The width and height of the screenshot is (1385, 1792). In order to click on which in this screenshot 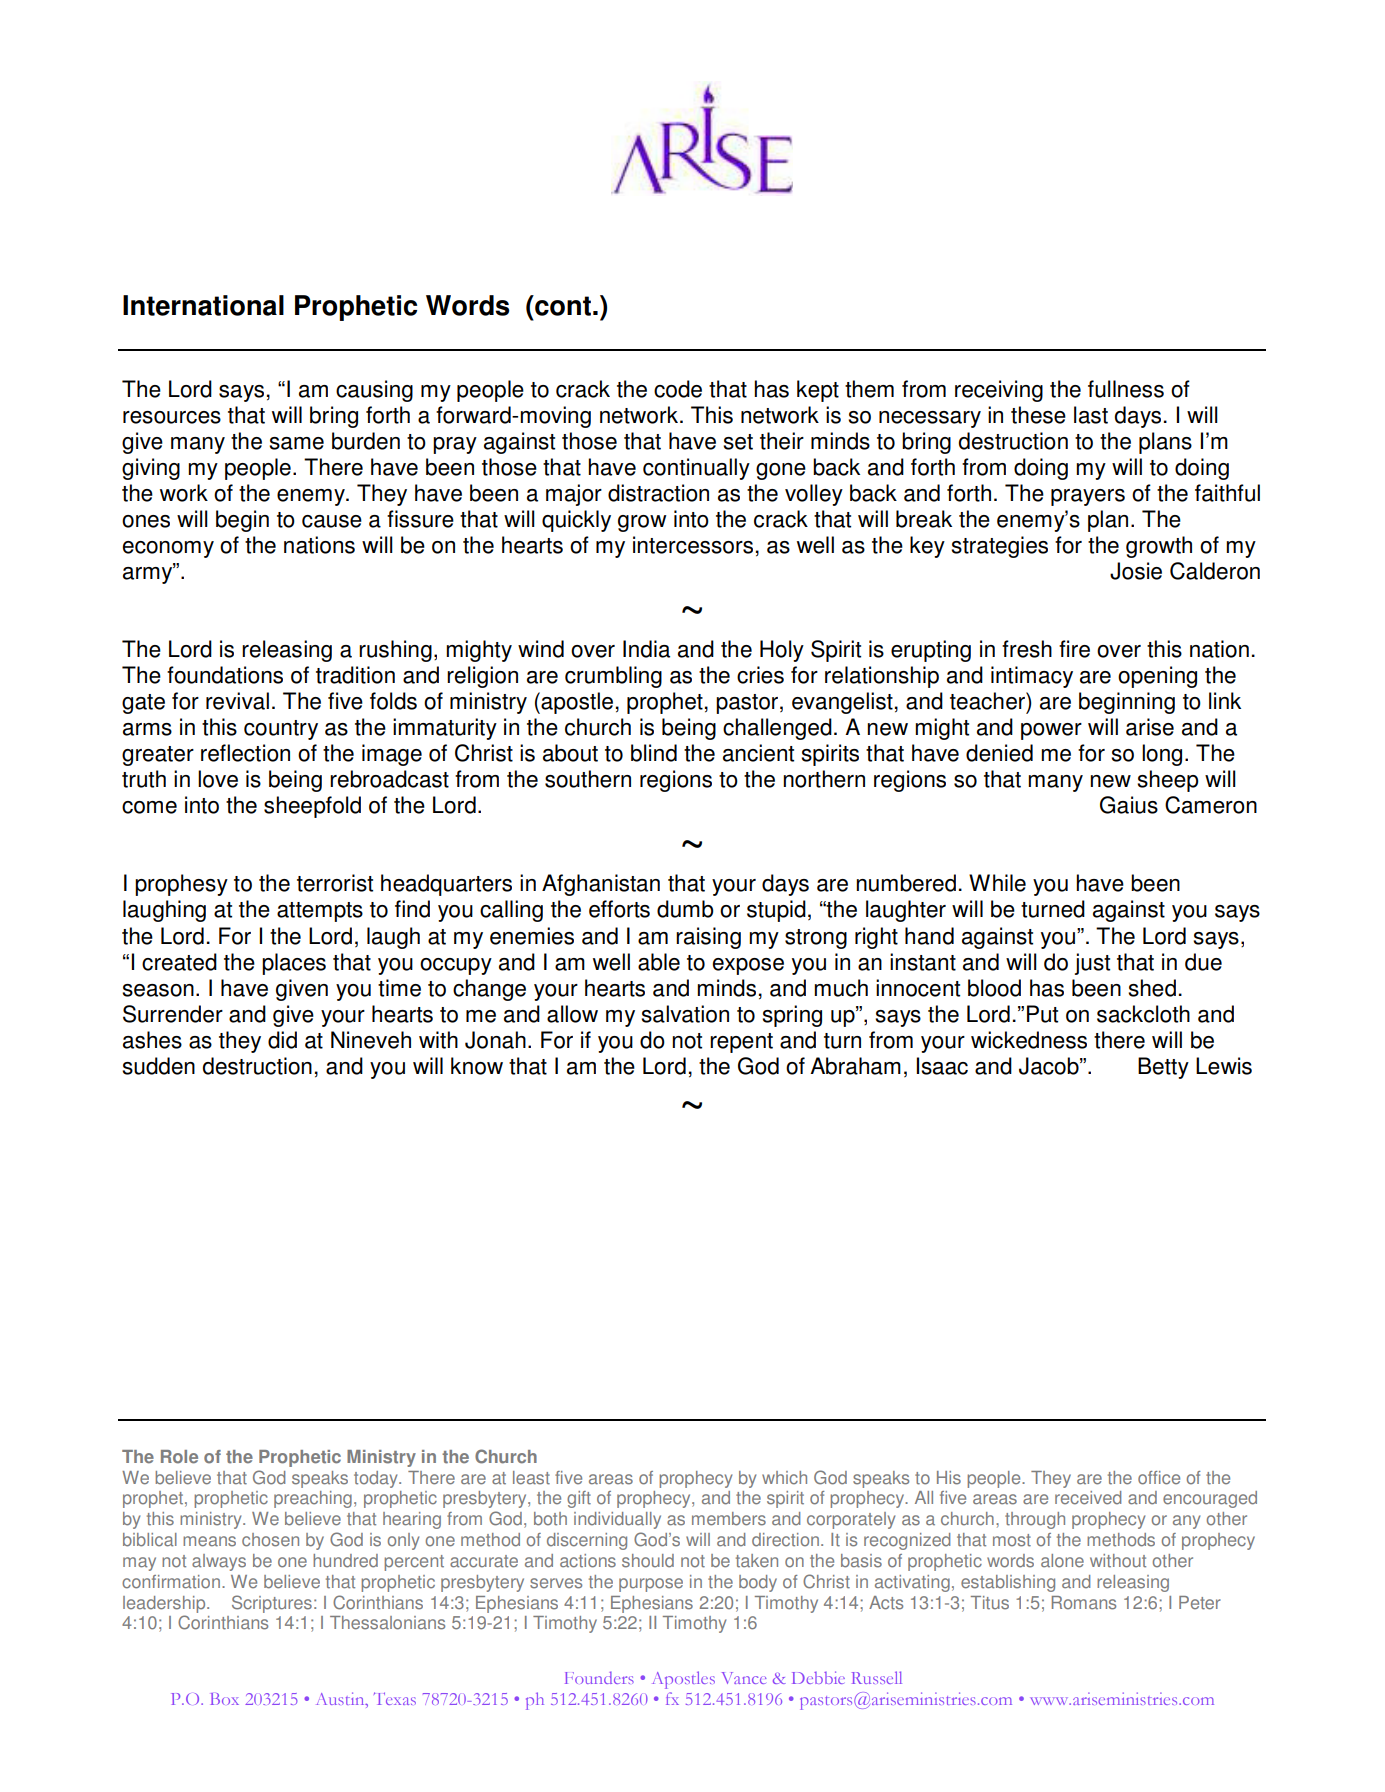, I will do `click(784, 1478)`.
